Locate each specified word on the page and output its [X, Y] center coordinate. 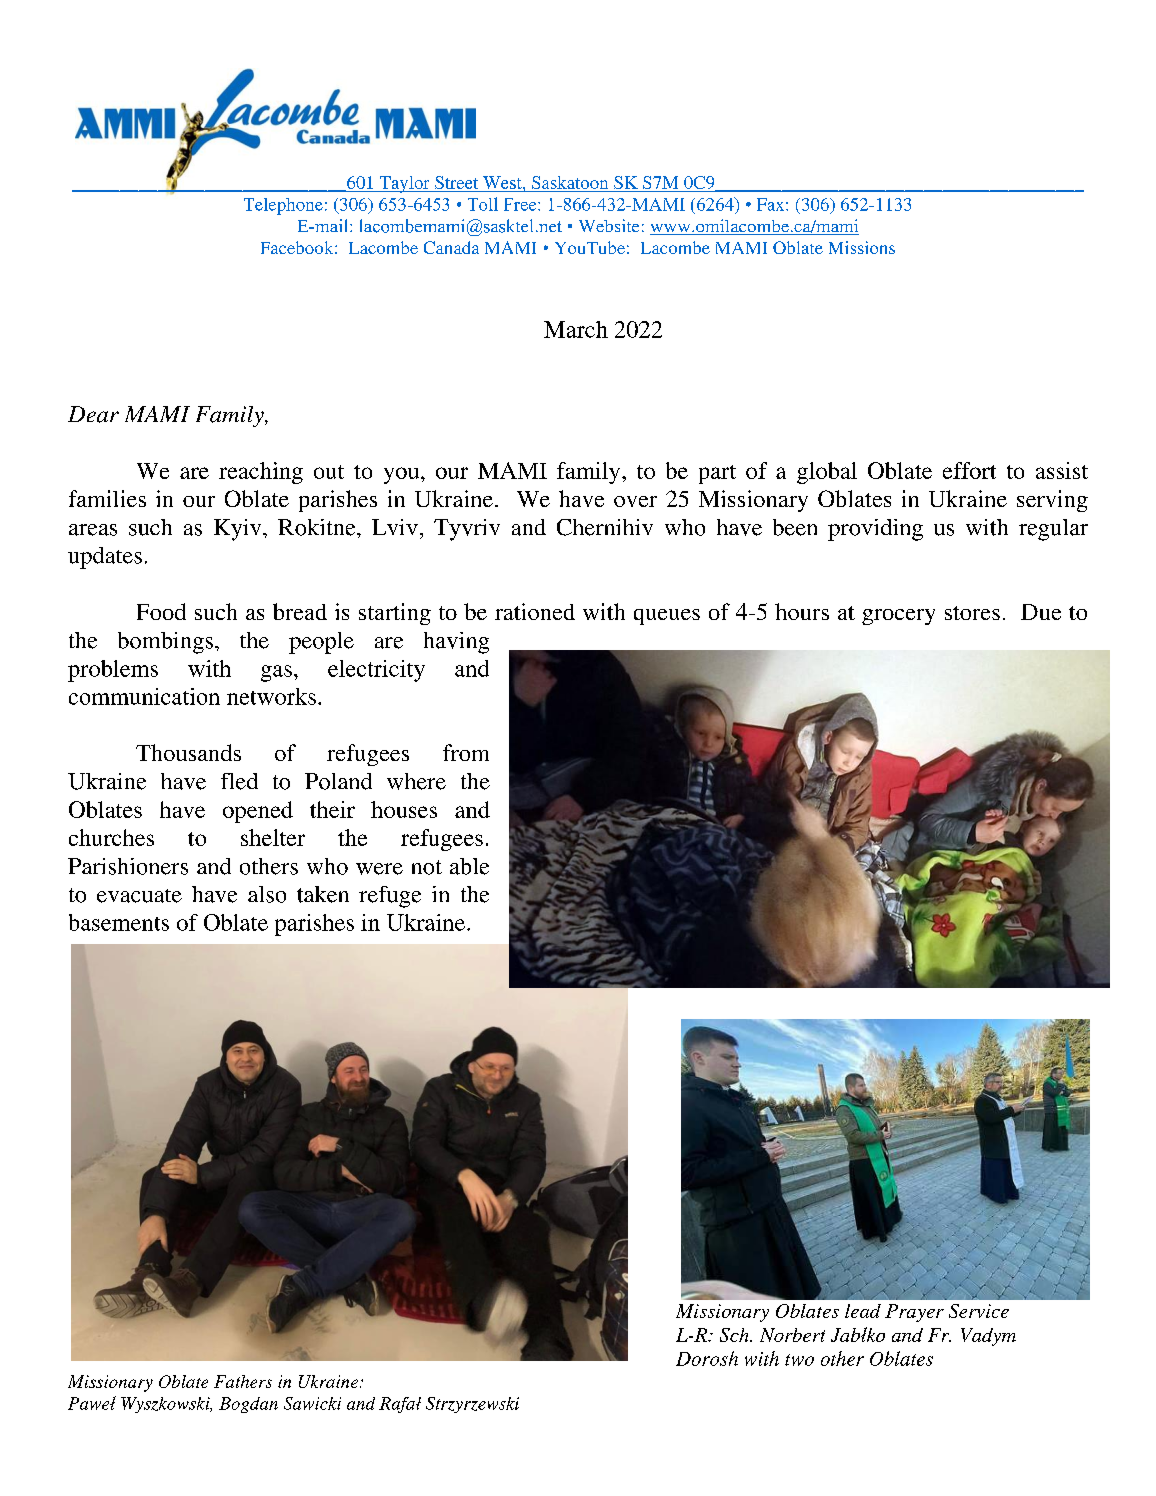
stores [972, 613]
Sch [735, 1335]
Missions [862, 247]
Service [979, 1311]
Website [609, 225]
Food [161, 611]
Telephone [283, 206]
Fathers [243, 1381]
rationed [535, 611]
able [469, 866]
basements [119, 922]
